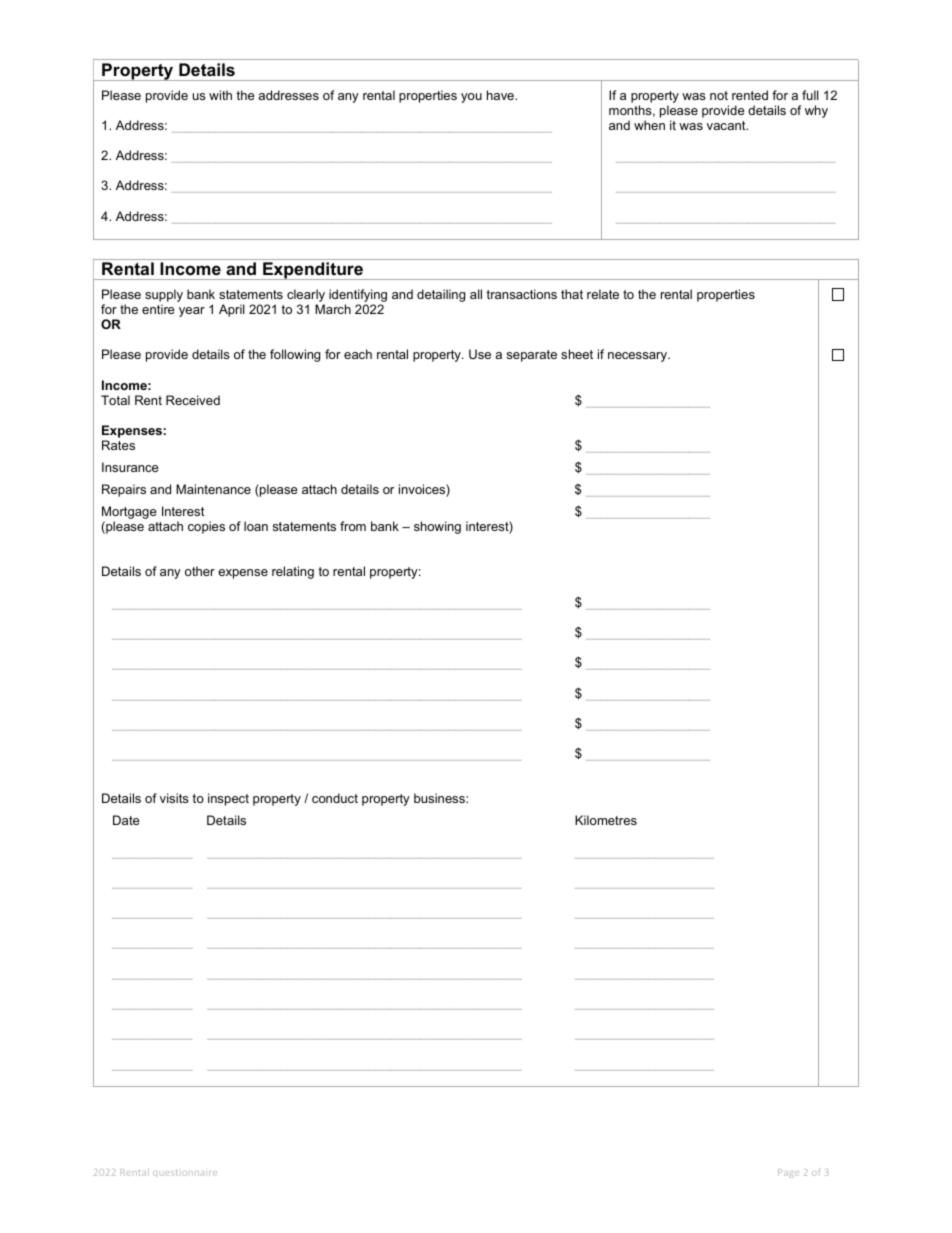 The height and width of the screenshot is (1233, 952). Describe the element at coordinates (200, 571) in the screenshot. I see `other` at that location.
